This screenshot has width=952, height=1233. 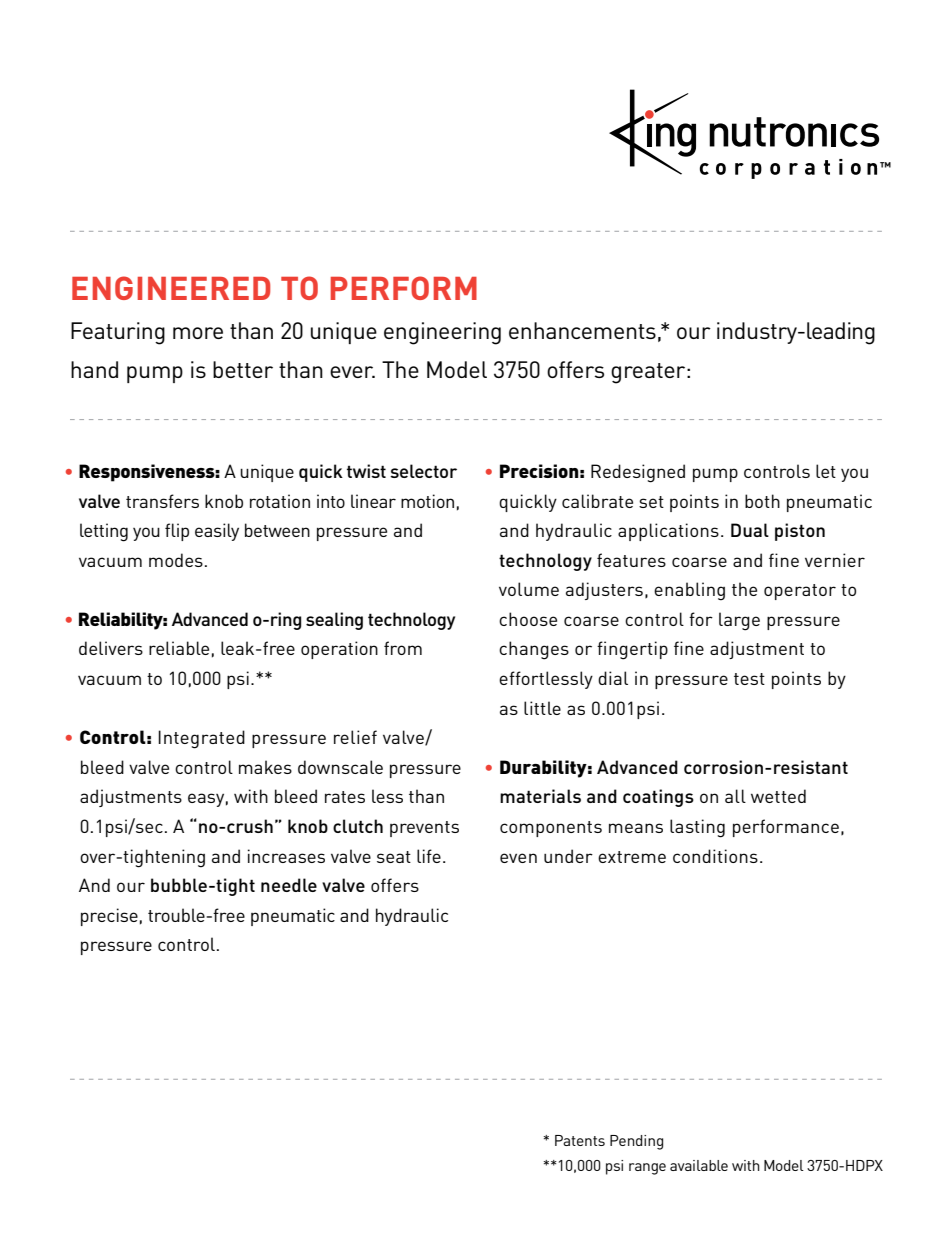 What do you see at coordinates (715, 856) in the screenshot?
I see `conditions` at bounding box center [715, 856].
